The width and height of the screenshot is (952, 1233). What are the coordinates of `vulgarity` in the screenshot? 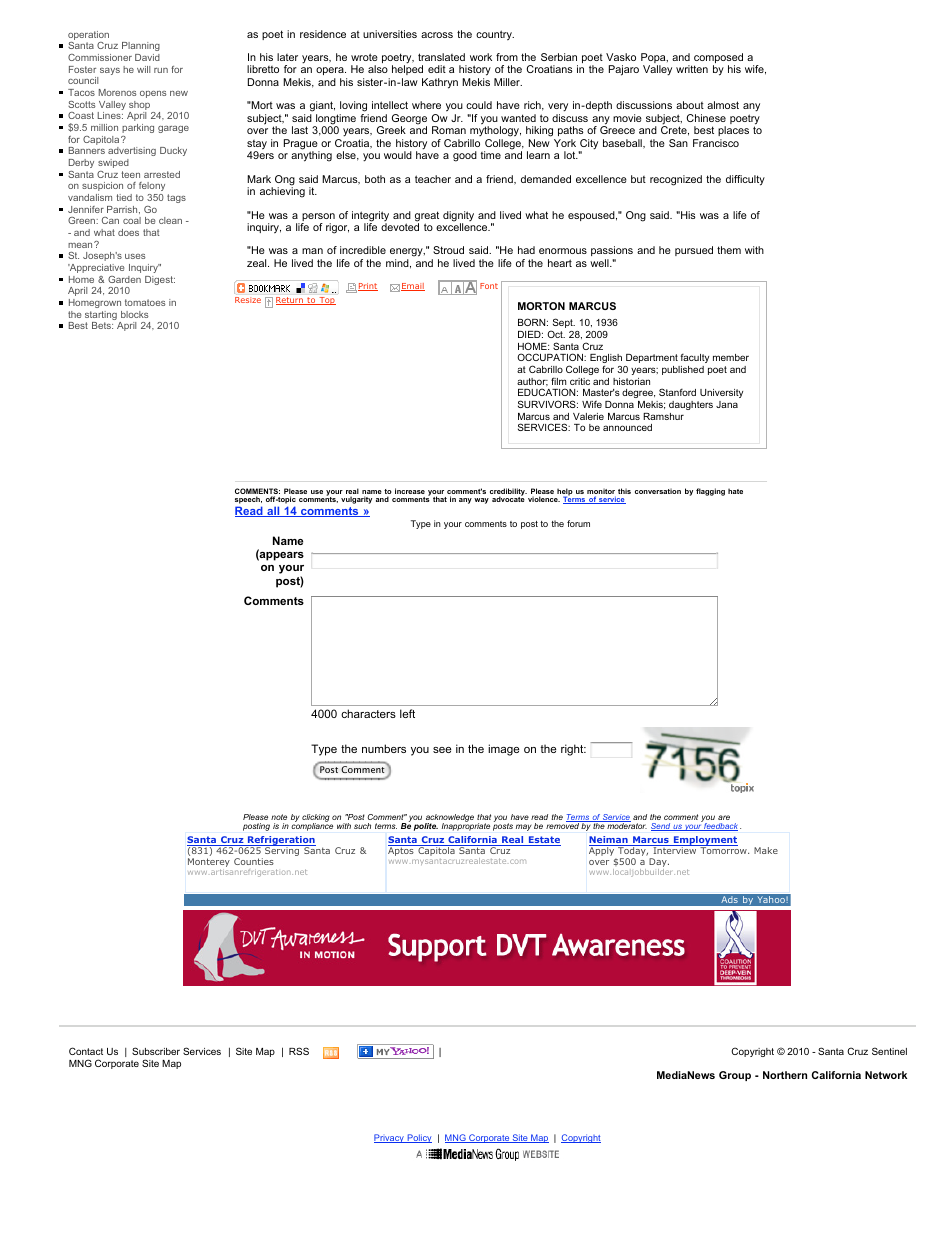 It's located at (356, 500).
